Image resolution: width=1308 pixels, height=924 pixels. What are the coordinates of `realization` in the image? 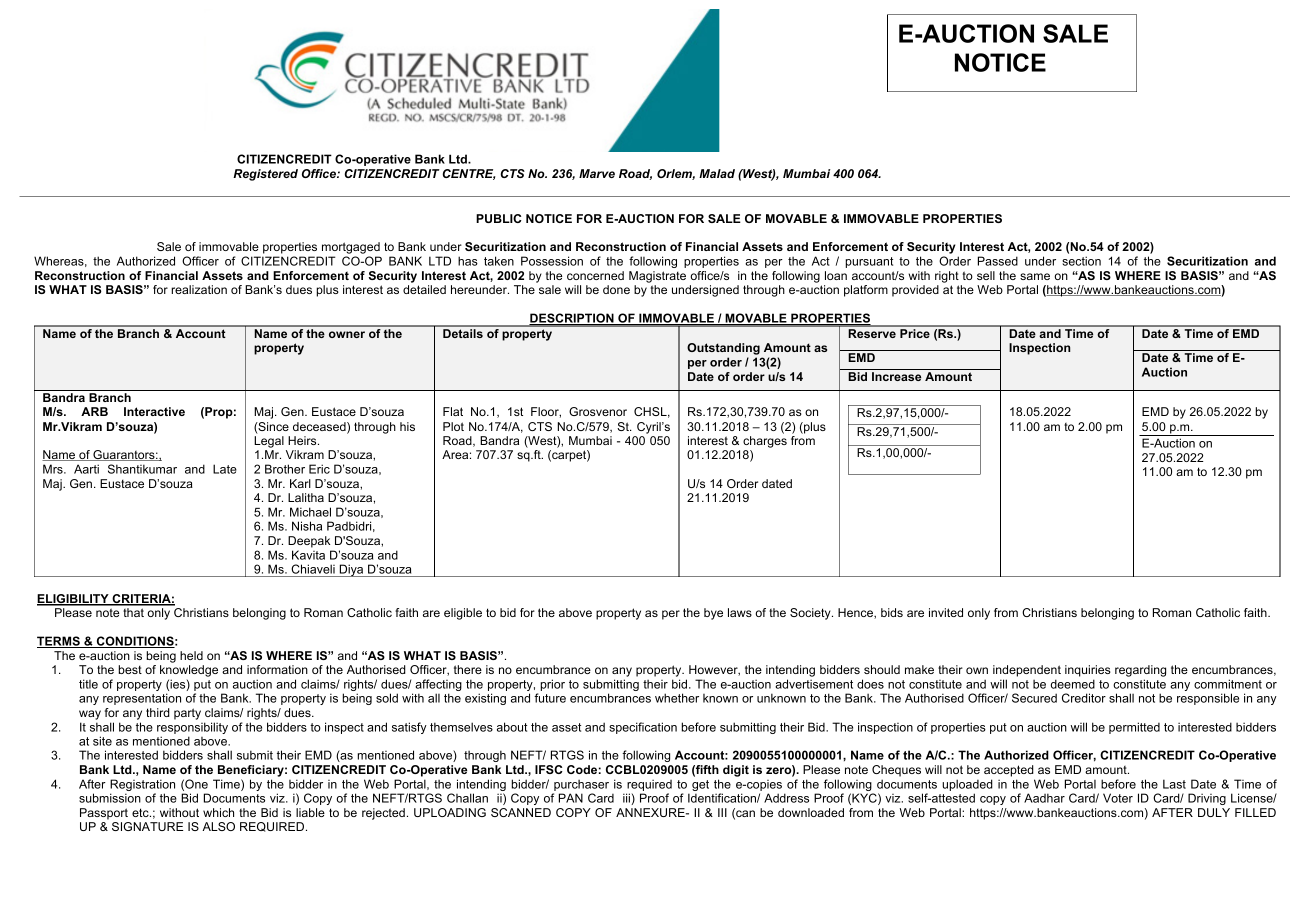 It's located at (199, 289).
